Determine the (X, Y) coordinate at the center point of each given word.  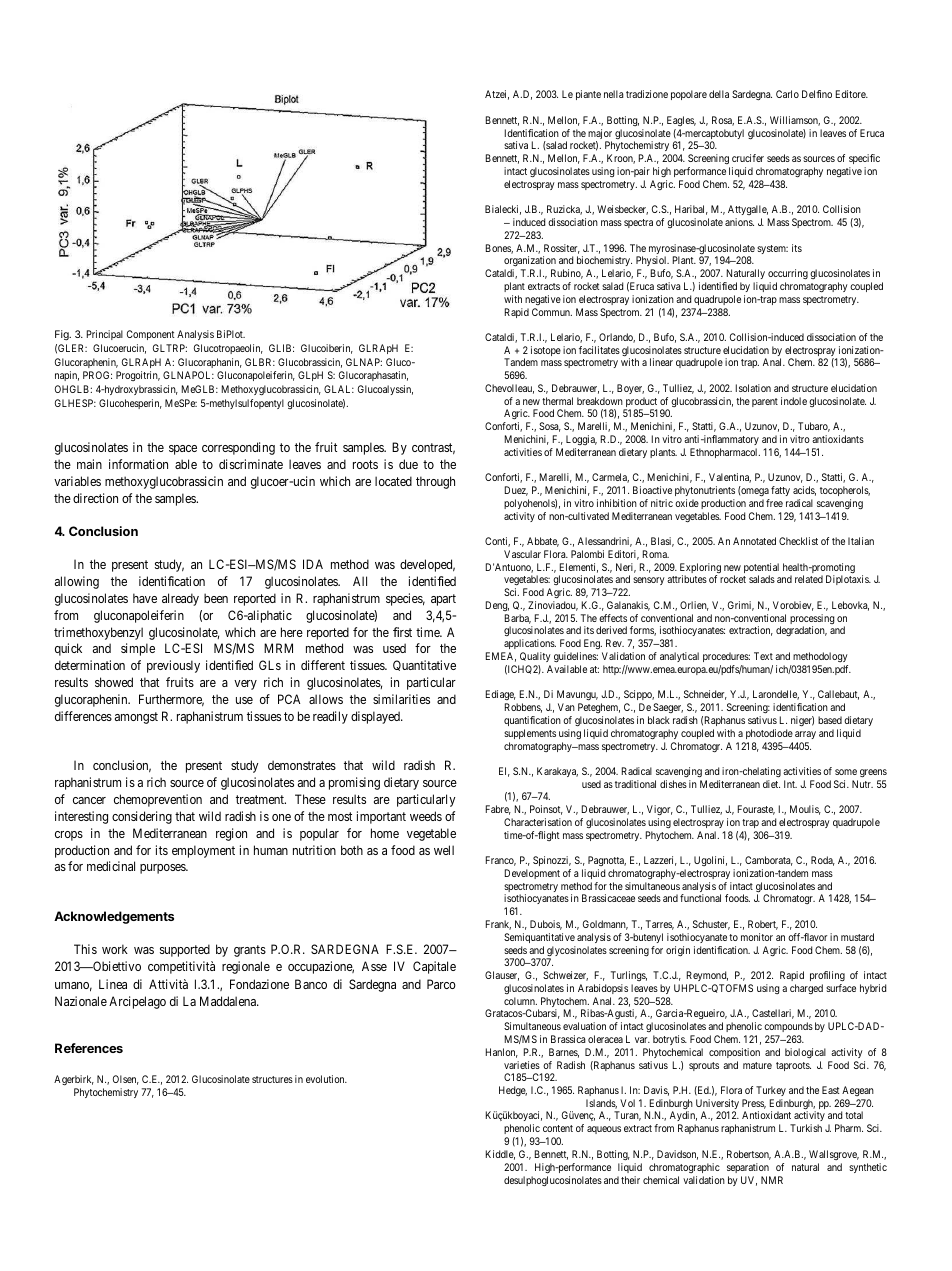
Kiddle (500, 1155)
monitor (757, 937)
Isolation (753, 388)
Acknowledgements (114, 917)
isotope (546, 351)
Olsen (126, 1080)
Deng (497, 606)
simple (138, 649)
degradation (801, 631)
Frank (498, 925)
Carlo (787, 94)
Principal (105, 335)
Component (150, 335)
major (600, 135)
